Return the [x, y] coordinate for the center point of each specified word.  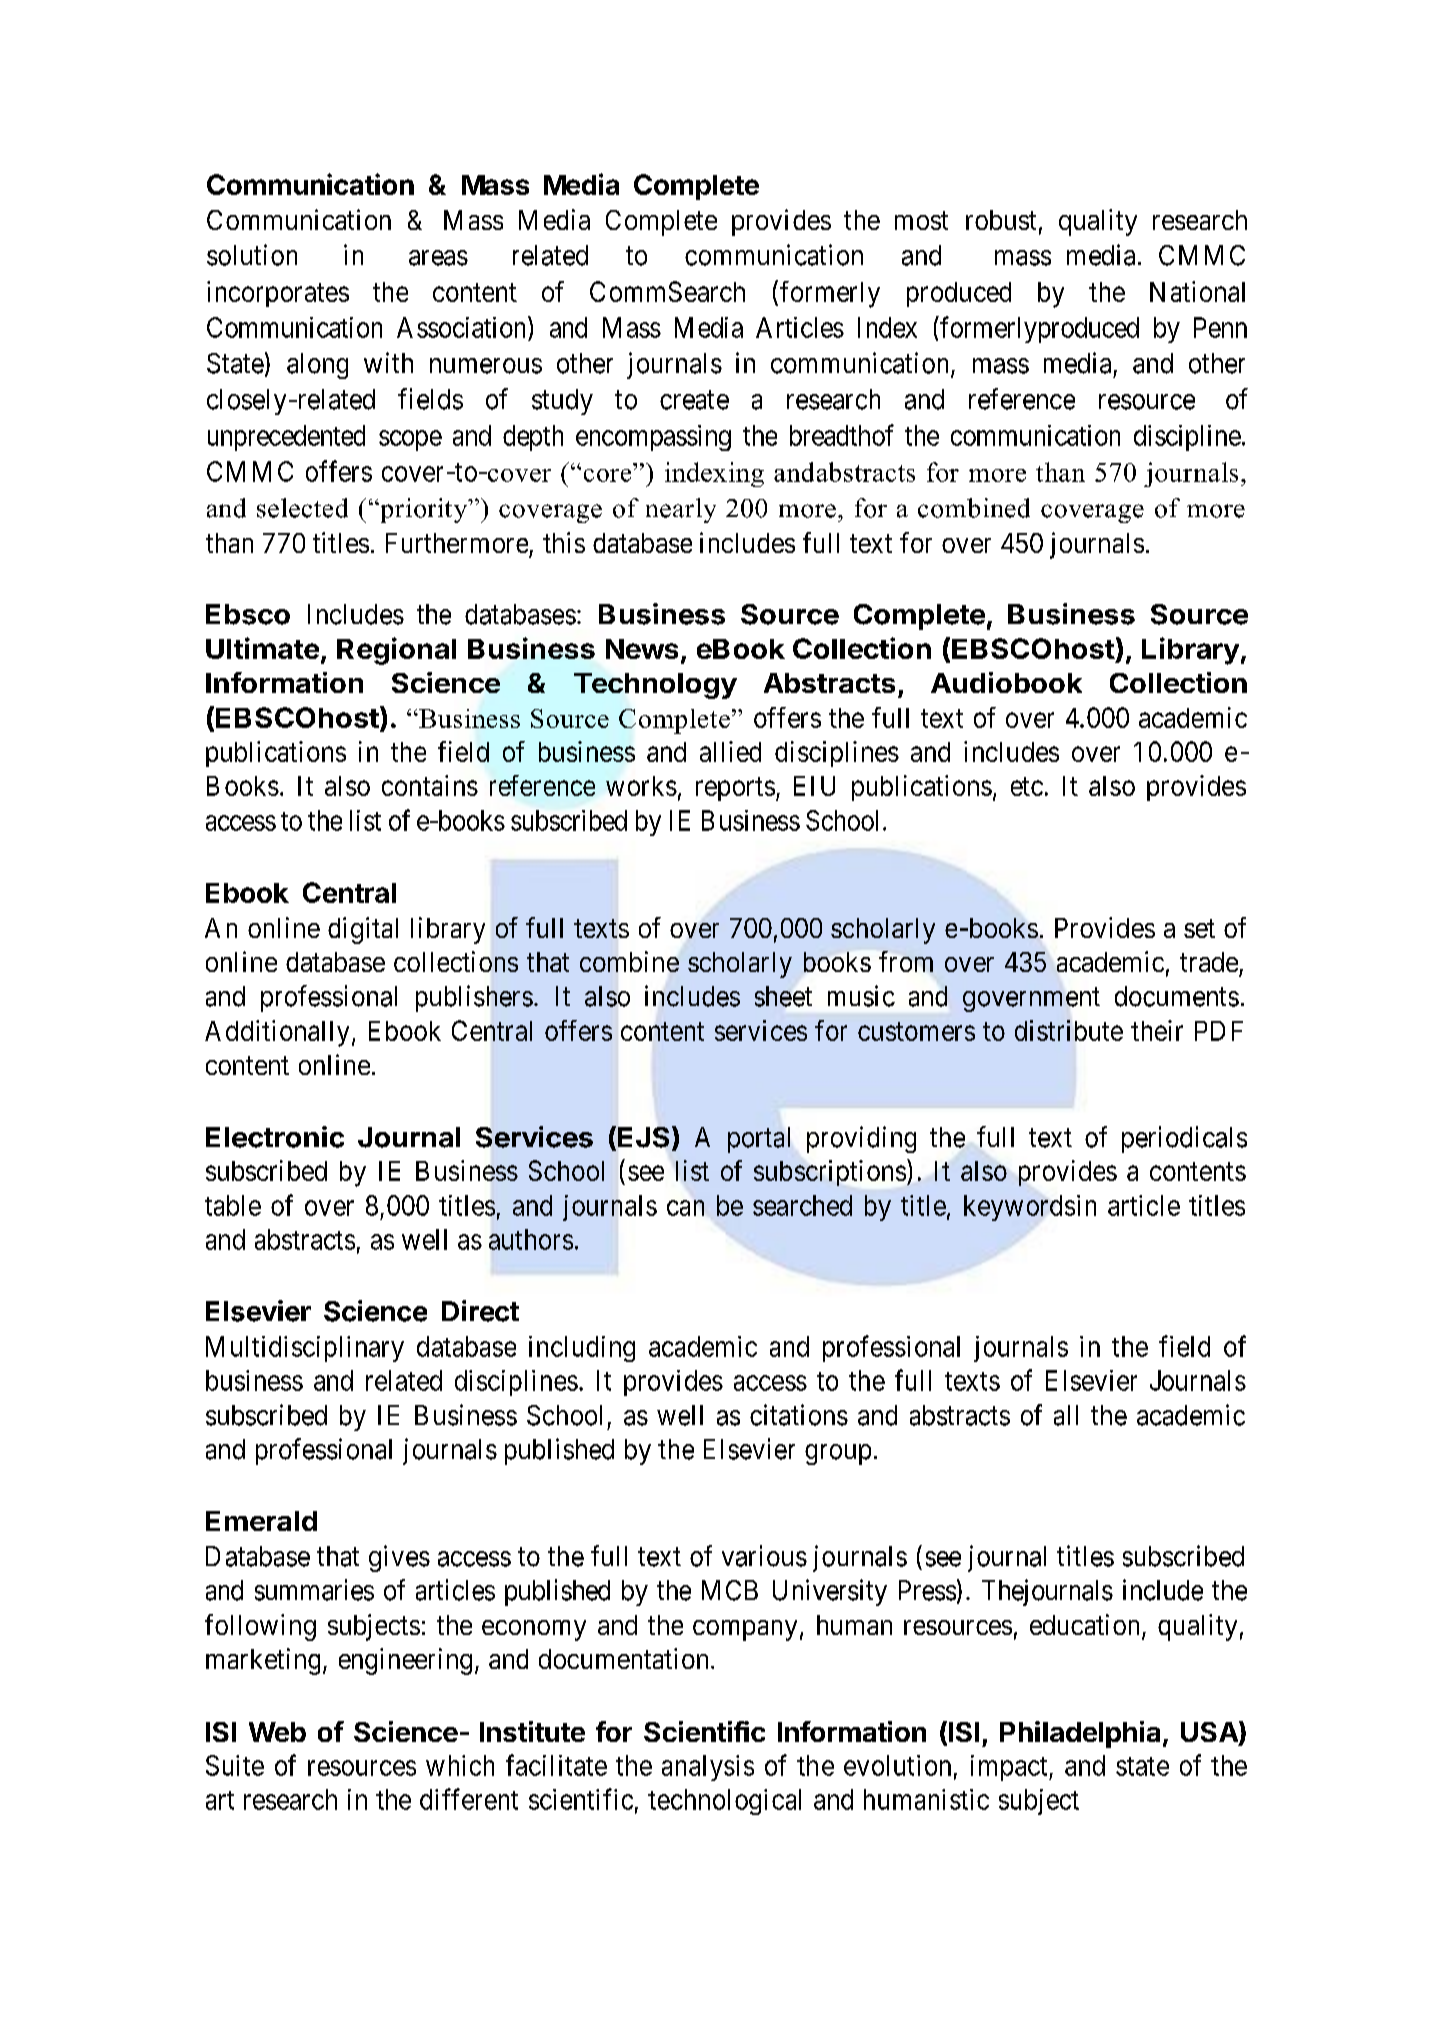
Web [277, 1732]
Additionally [277, 1033]
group [838, 1454]
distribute [1069, 1030]
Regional [396, 651]
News [642, 649]
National [1197, 291]
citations [799, 1415]
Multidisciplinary [305, 1349]
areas [438, 258]
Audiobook [1006, 682]
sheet [783, 996]
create [694, 400]
